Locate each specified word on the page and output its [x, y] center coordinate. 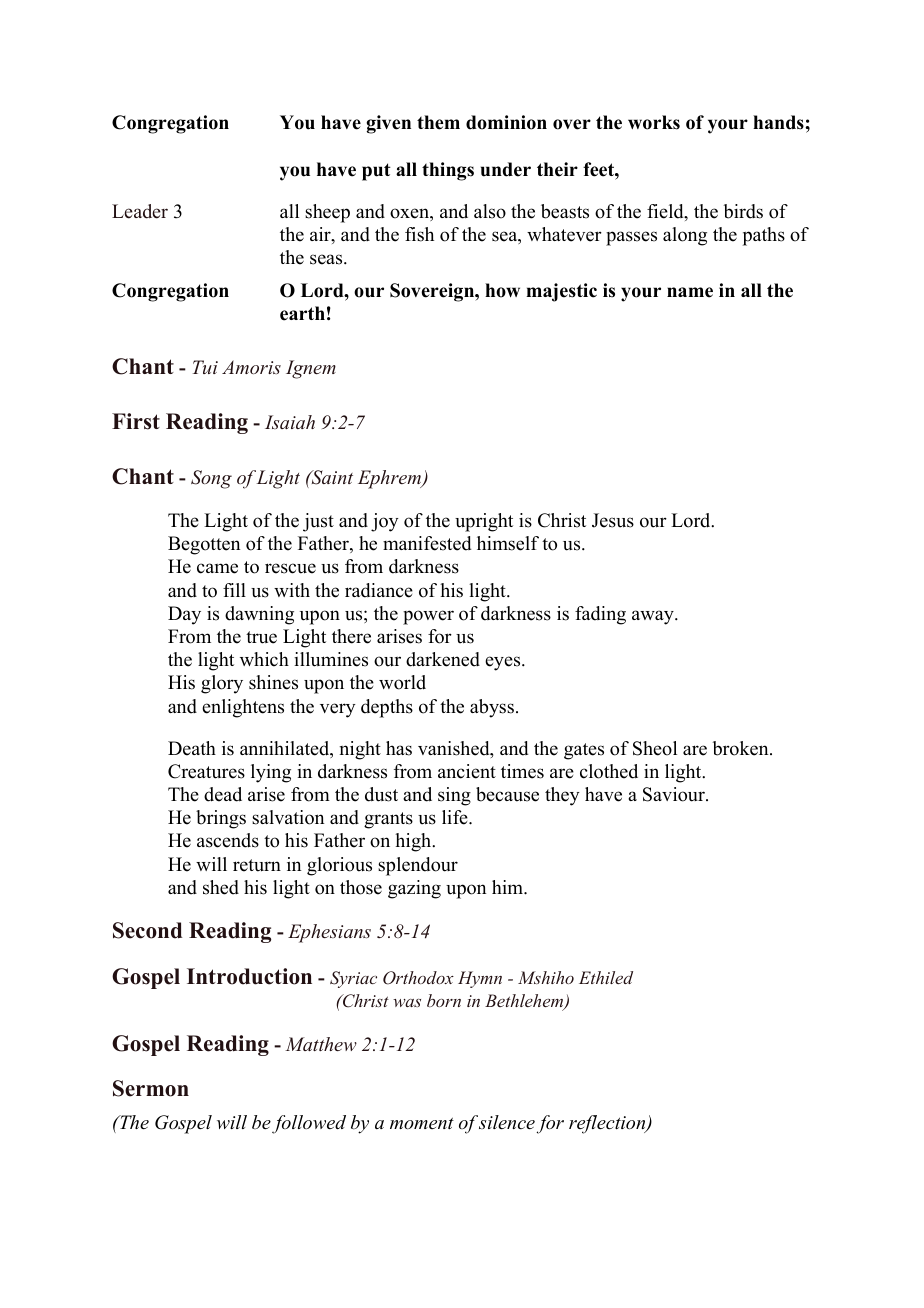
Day [184, 615]
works [654, 122]
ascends [228, 840]
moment [422, 1123]
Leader [140, 211]
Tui [205, 367]
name [690, 292]
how [502, 290]
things [448, 171]
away [654, 617]
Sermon [151, 1088]
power [428, 617]
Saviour [675, 794]
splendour [418, 866]
